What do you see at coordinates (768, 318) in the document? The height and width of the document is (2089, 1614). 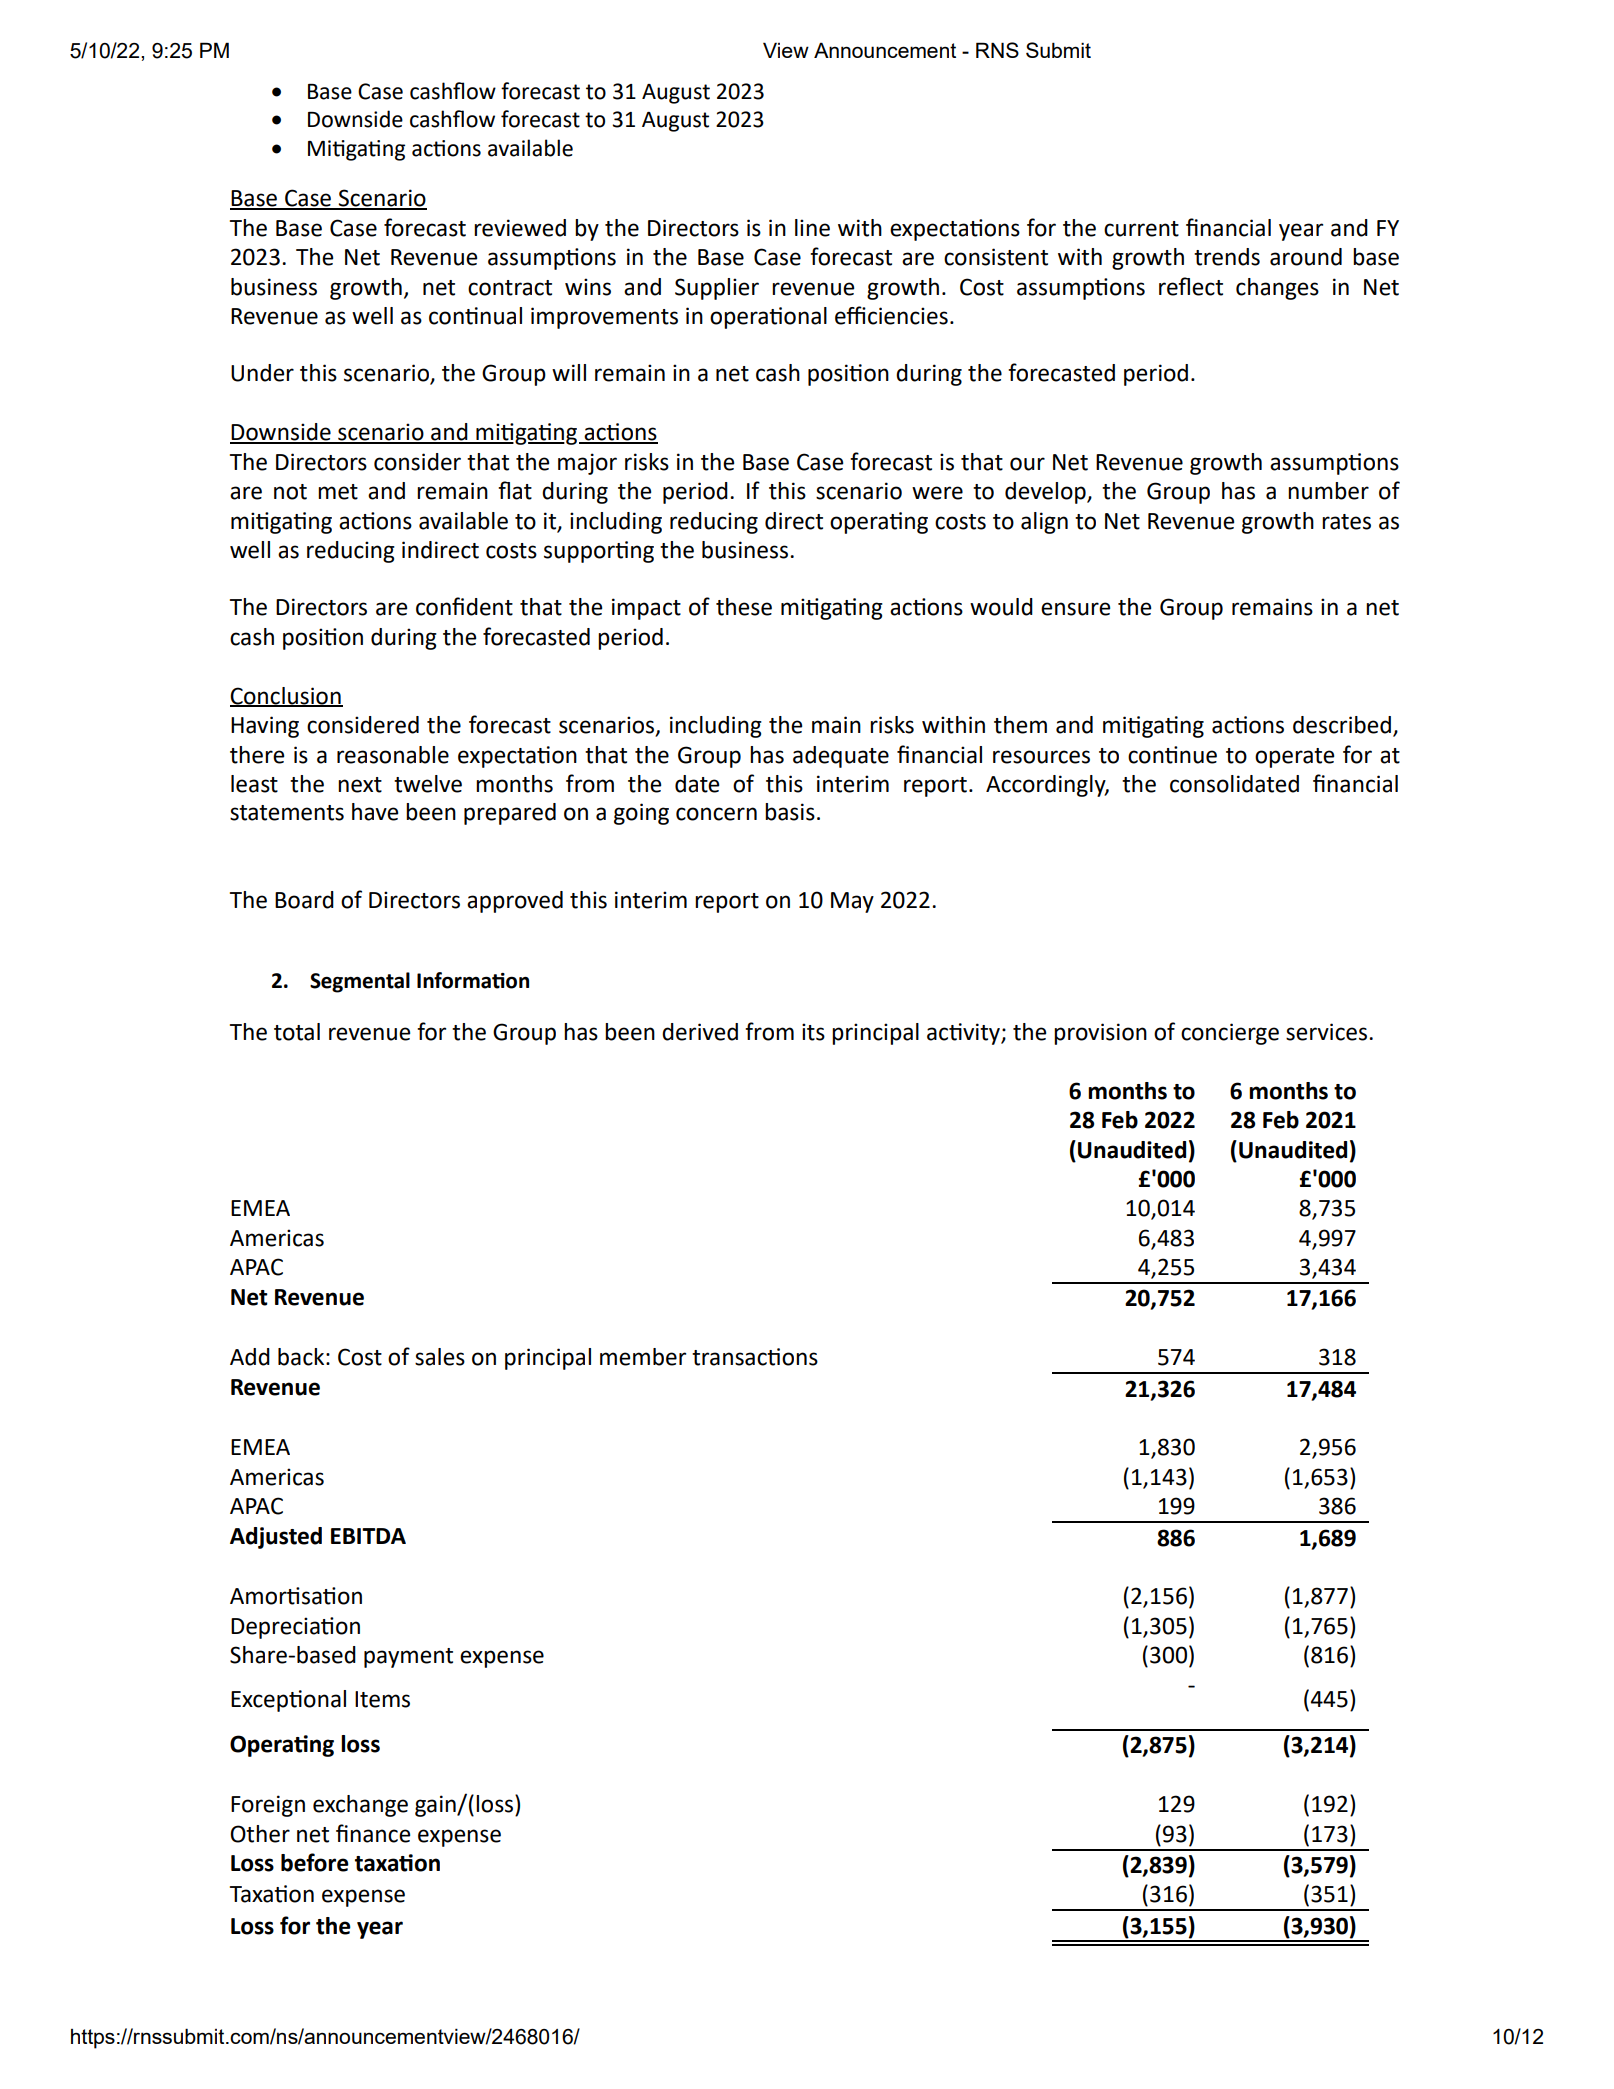 I see `operational` at bounding box center [768, 318].
